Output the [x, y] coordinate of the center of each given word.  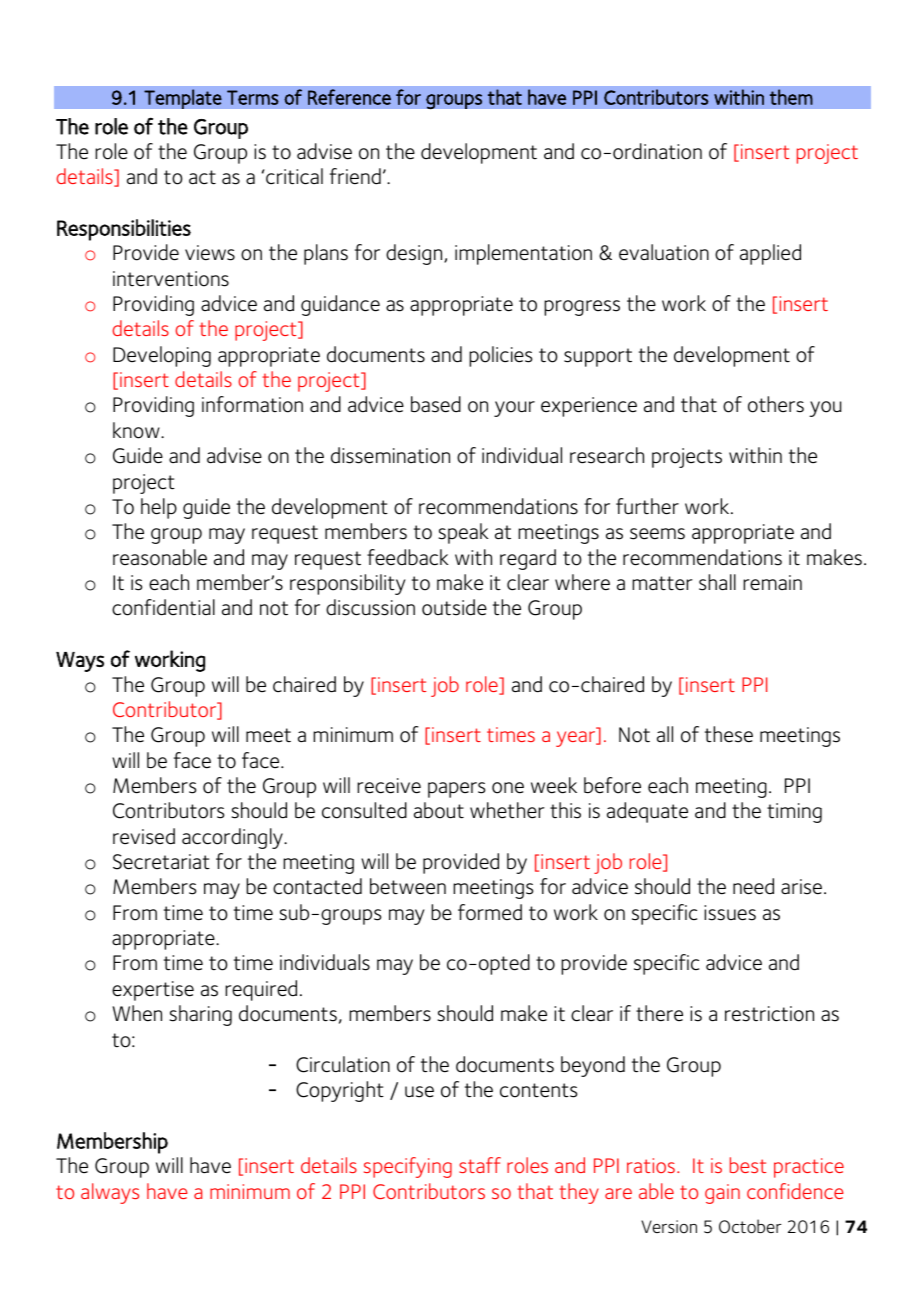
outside [454, 607]
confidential [163, 607]
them [791, 97]
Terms [253, 97]
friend [355, 176]
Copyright [340, 1091]
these [729, 734]
